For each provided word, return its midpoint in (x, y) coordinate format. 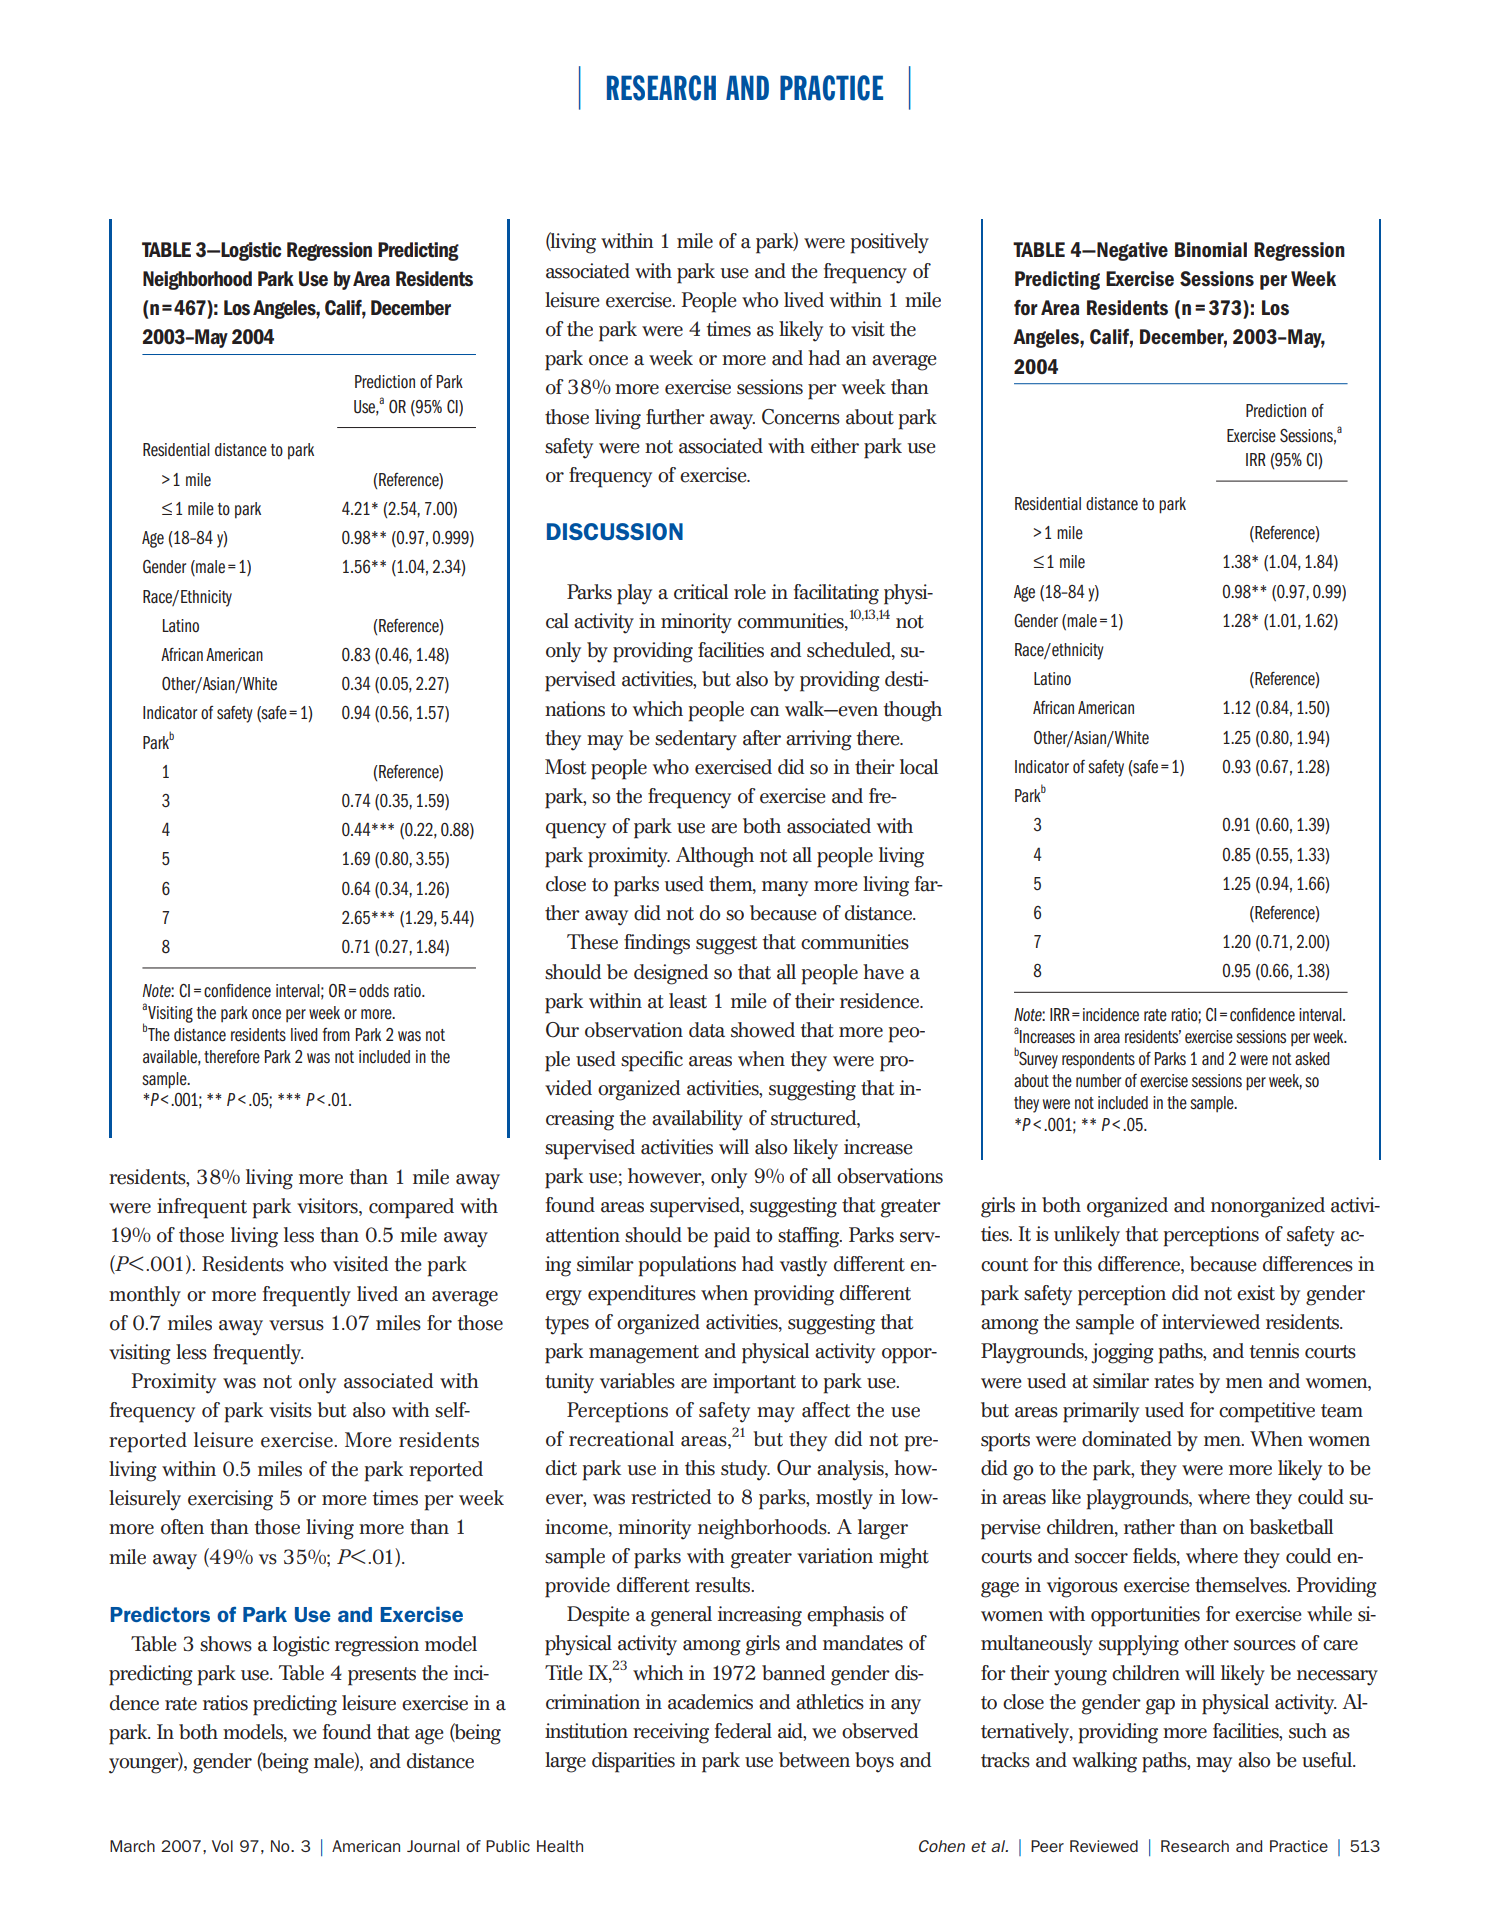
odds (374, 990)
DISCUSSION (615, 531)
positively (890, 243)
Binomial (1211, 249)
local (919, 767)
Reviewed (1104, 1846)
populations (687, 1266)
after (762, 738)
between (814, 1760)
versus (296, 1325)
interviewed (1211, 1322)
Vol (222, 1846)
